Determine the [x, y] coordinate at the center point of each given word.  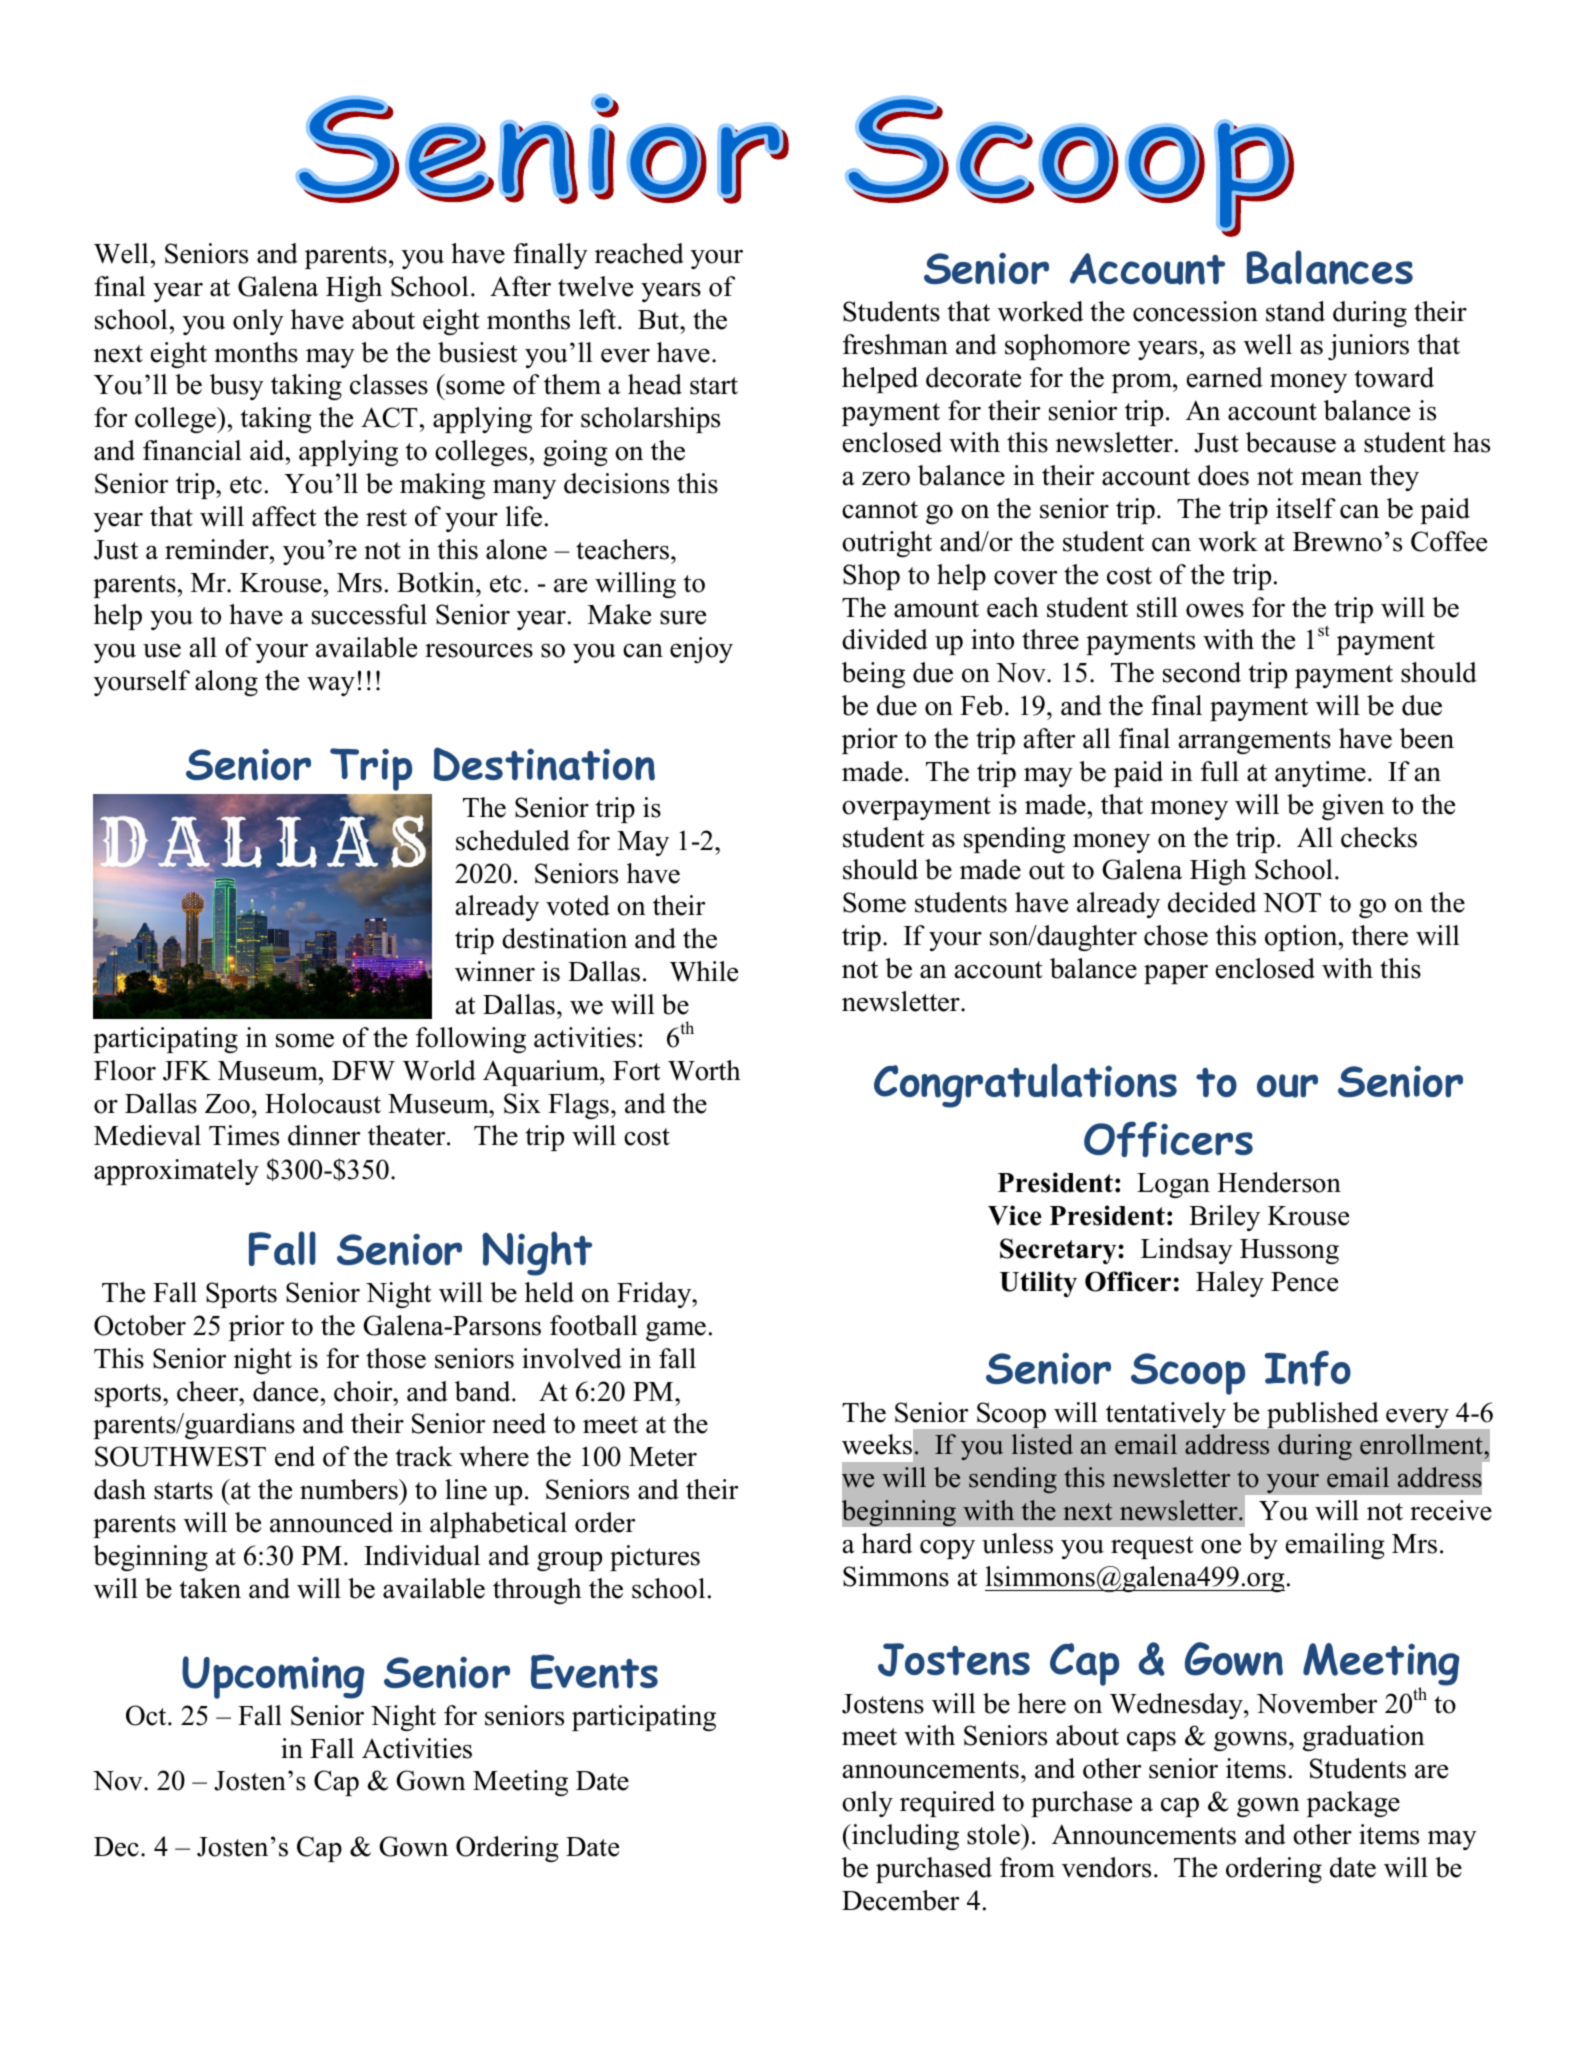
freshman [895, 344]
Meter [663, 1457]
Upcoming [273, 1677]
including [904, 1837]
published [1323, 1415]
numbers [350, 1489]
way [331, 686]
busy [237, 387]
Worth [704, 1070]
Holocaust [323, 1103]
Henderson [1279, 1182]
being [873, 675]
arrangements [1255, 742]
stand [1295, 311]
